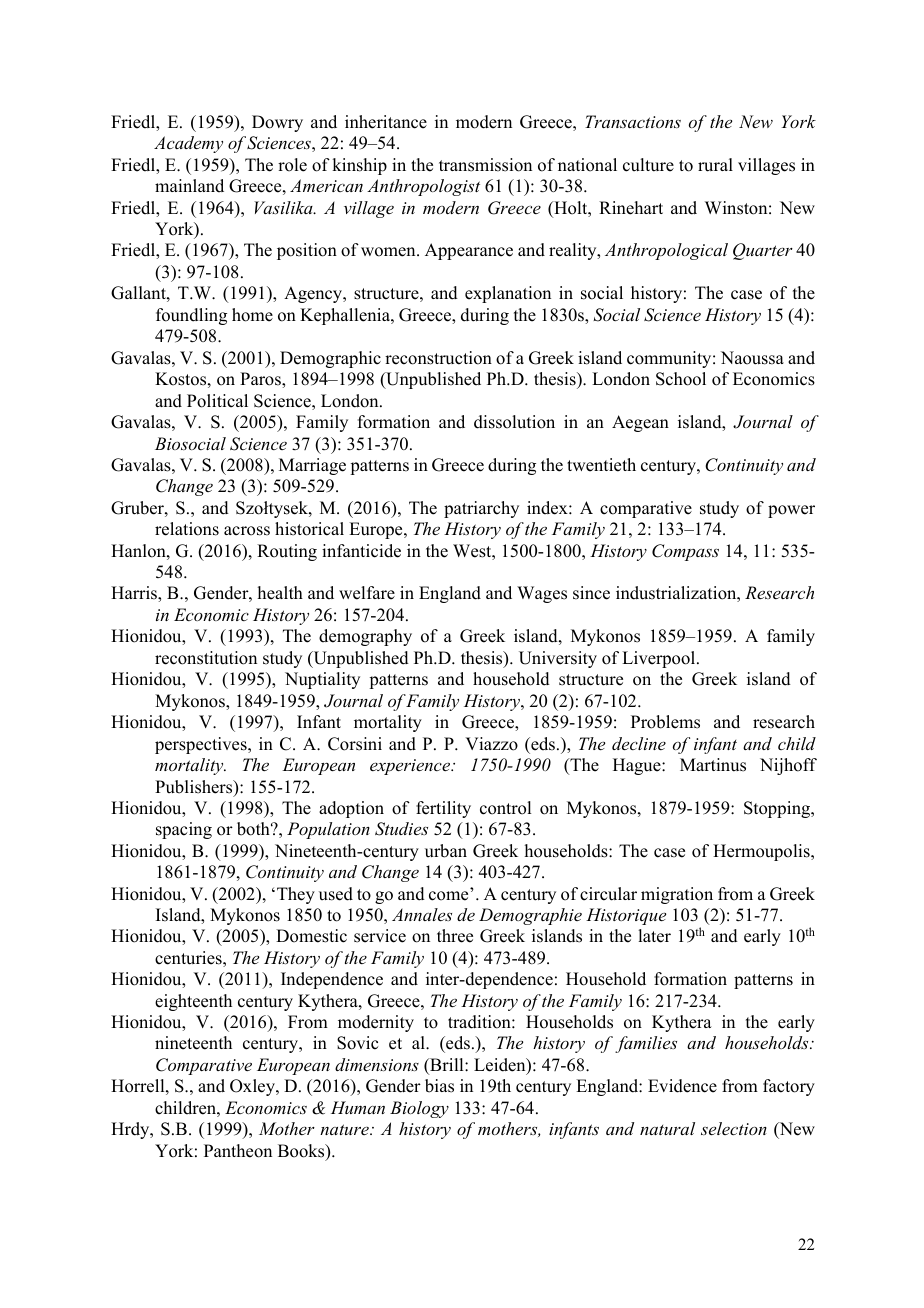 The width and height of the image is (924, 1308). I want to click on Oxley, so click(253, 1087).
